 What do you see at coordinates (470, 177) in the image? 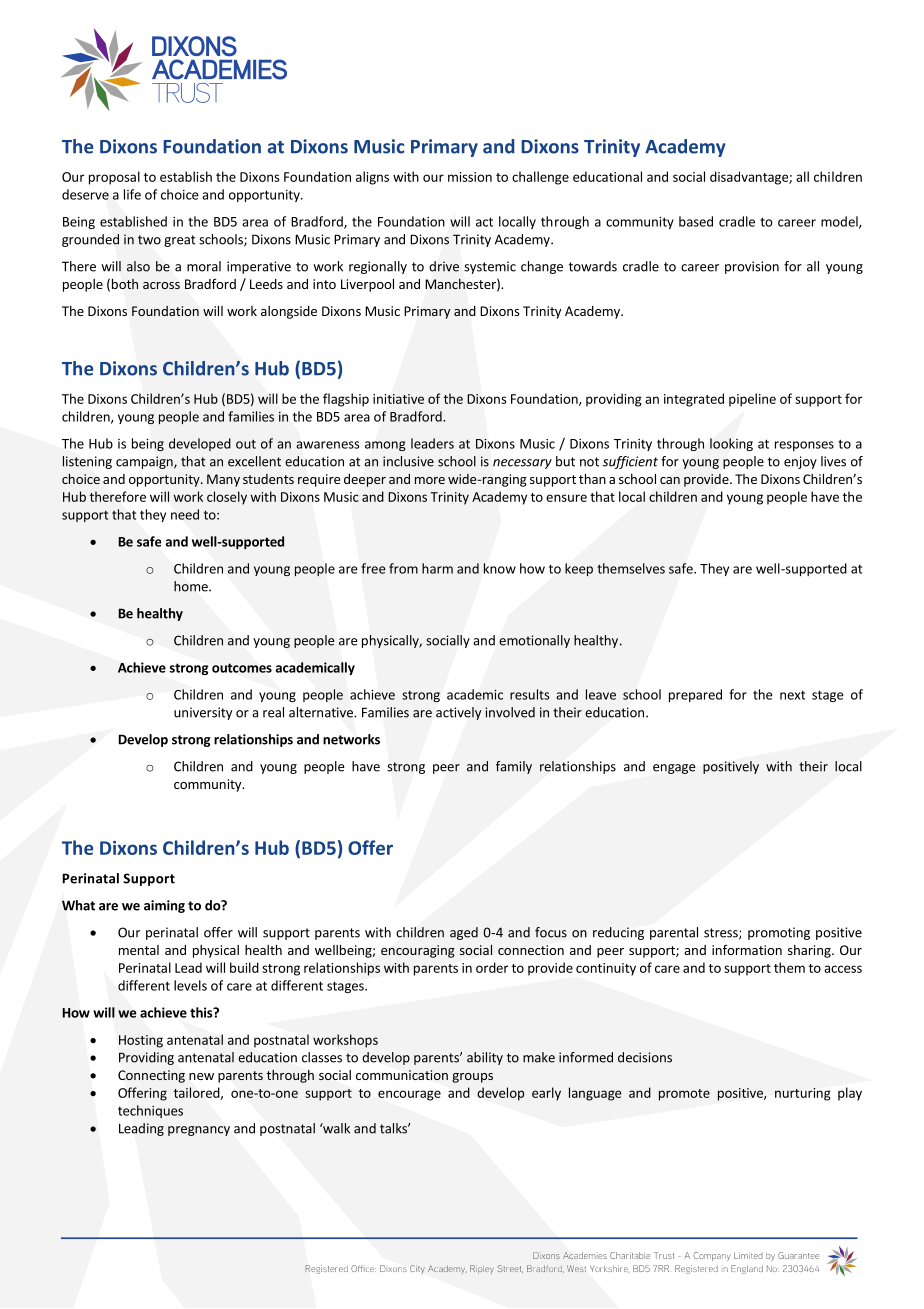
I see `mission` at bounding box center [470, 177].
